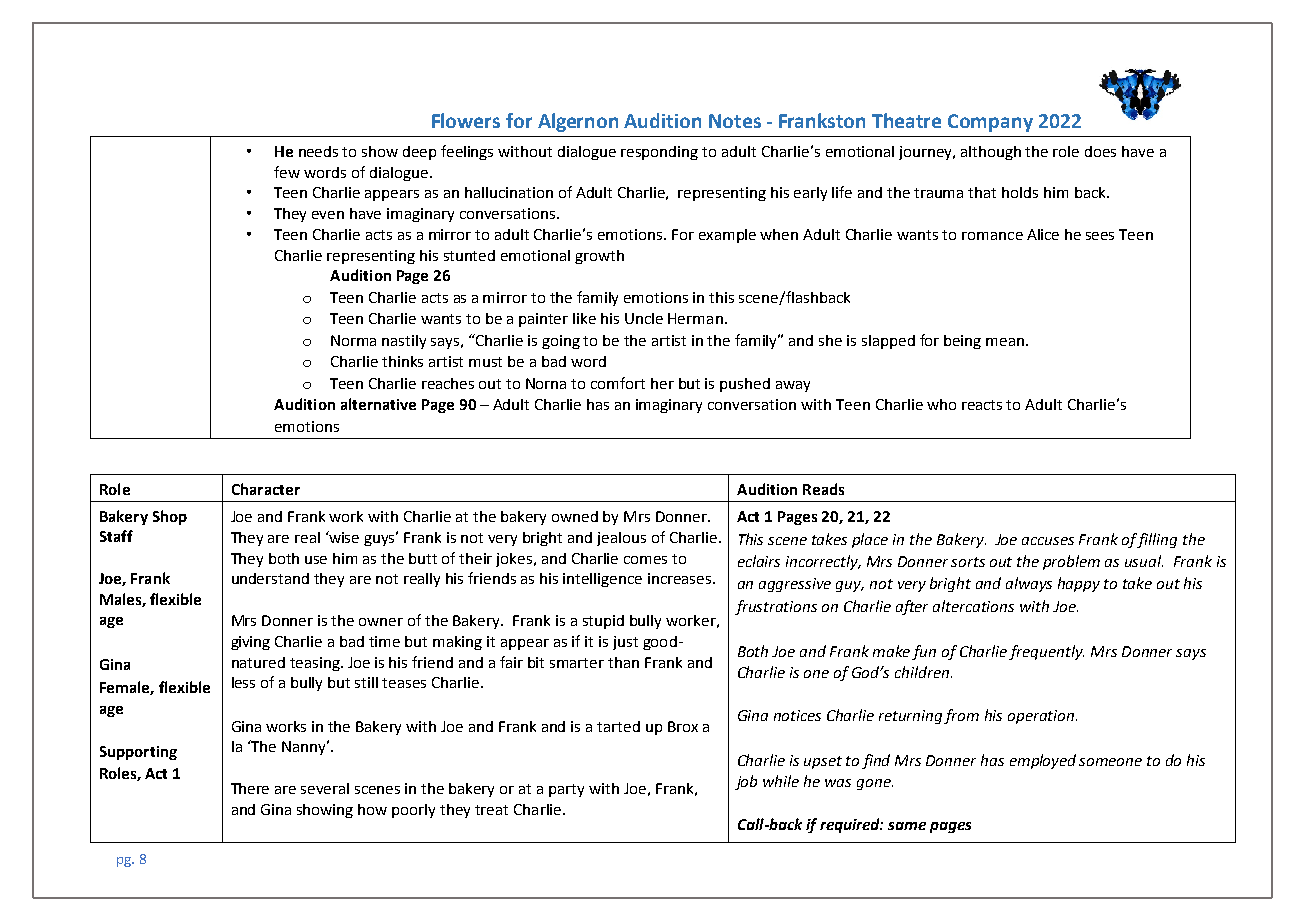 This screenshot has height=924, width=1308. Describe the element at coordinates (250, 788) in the screenshot. I see `There` at that location.
